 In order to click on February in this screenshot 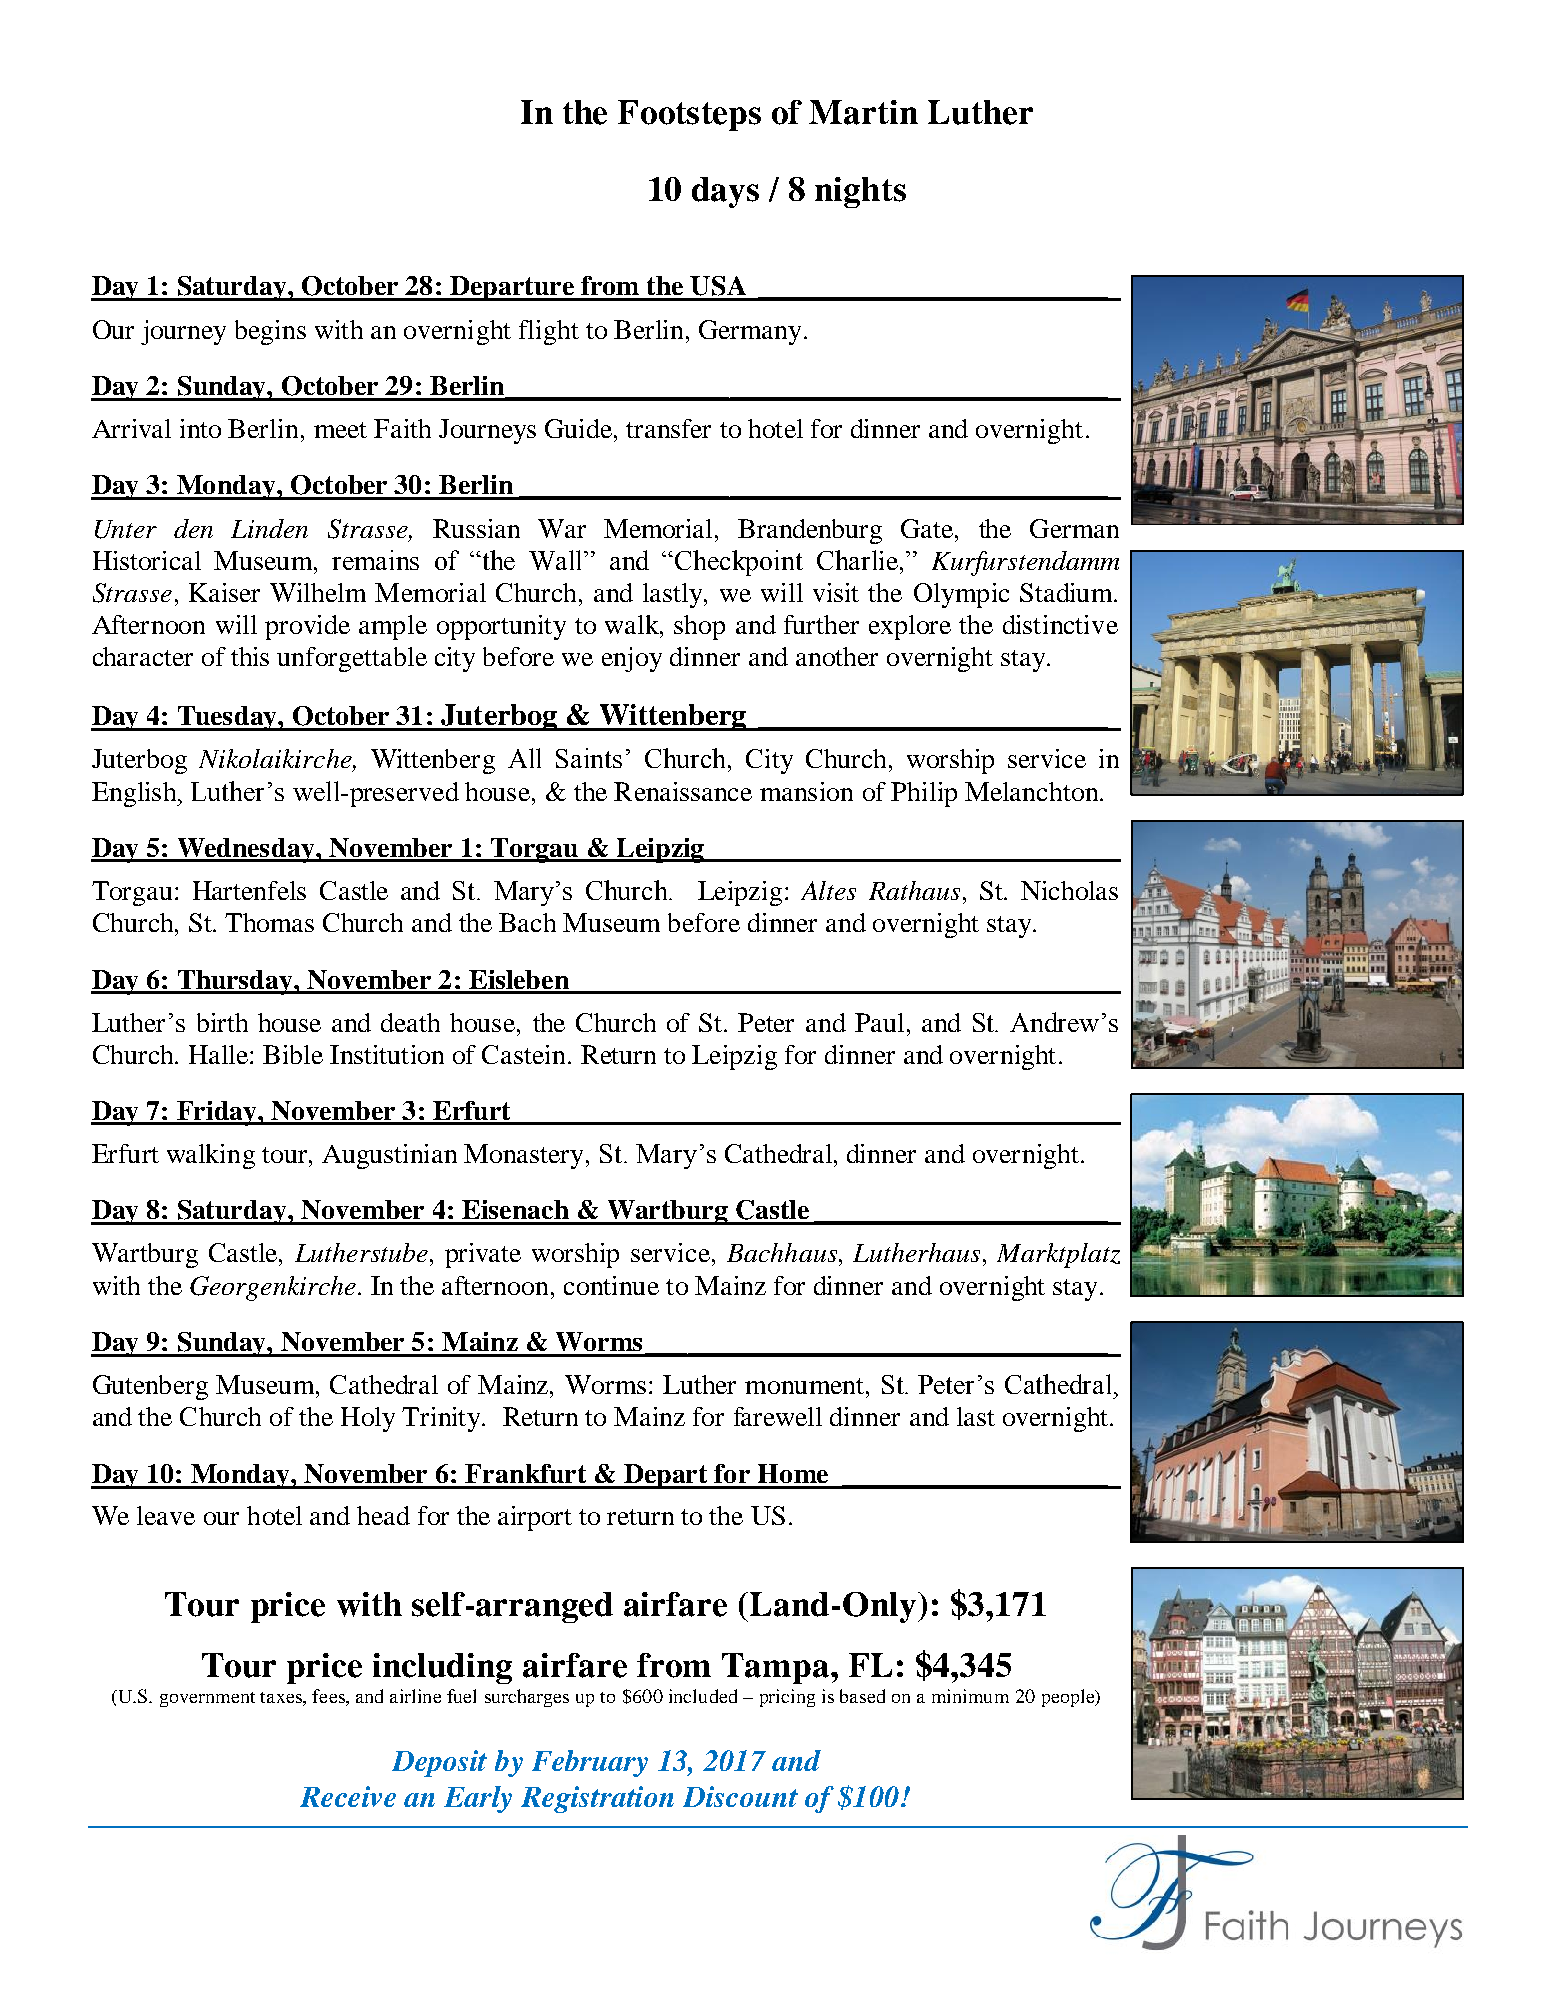, I will do `click(590, 1763)`.
